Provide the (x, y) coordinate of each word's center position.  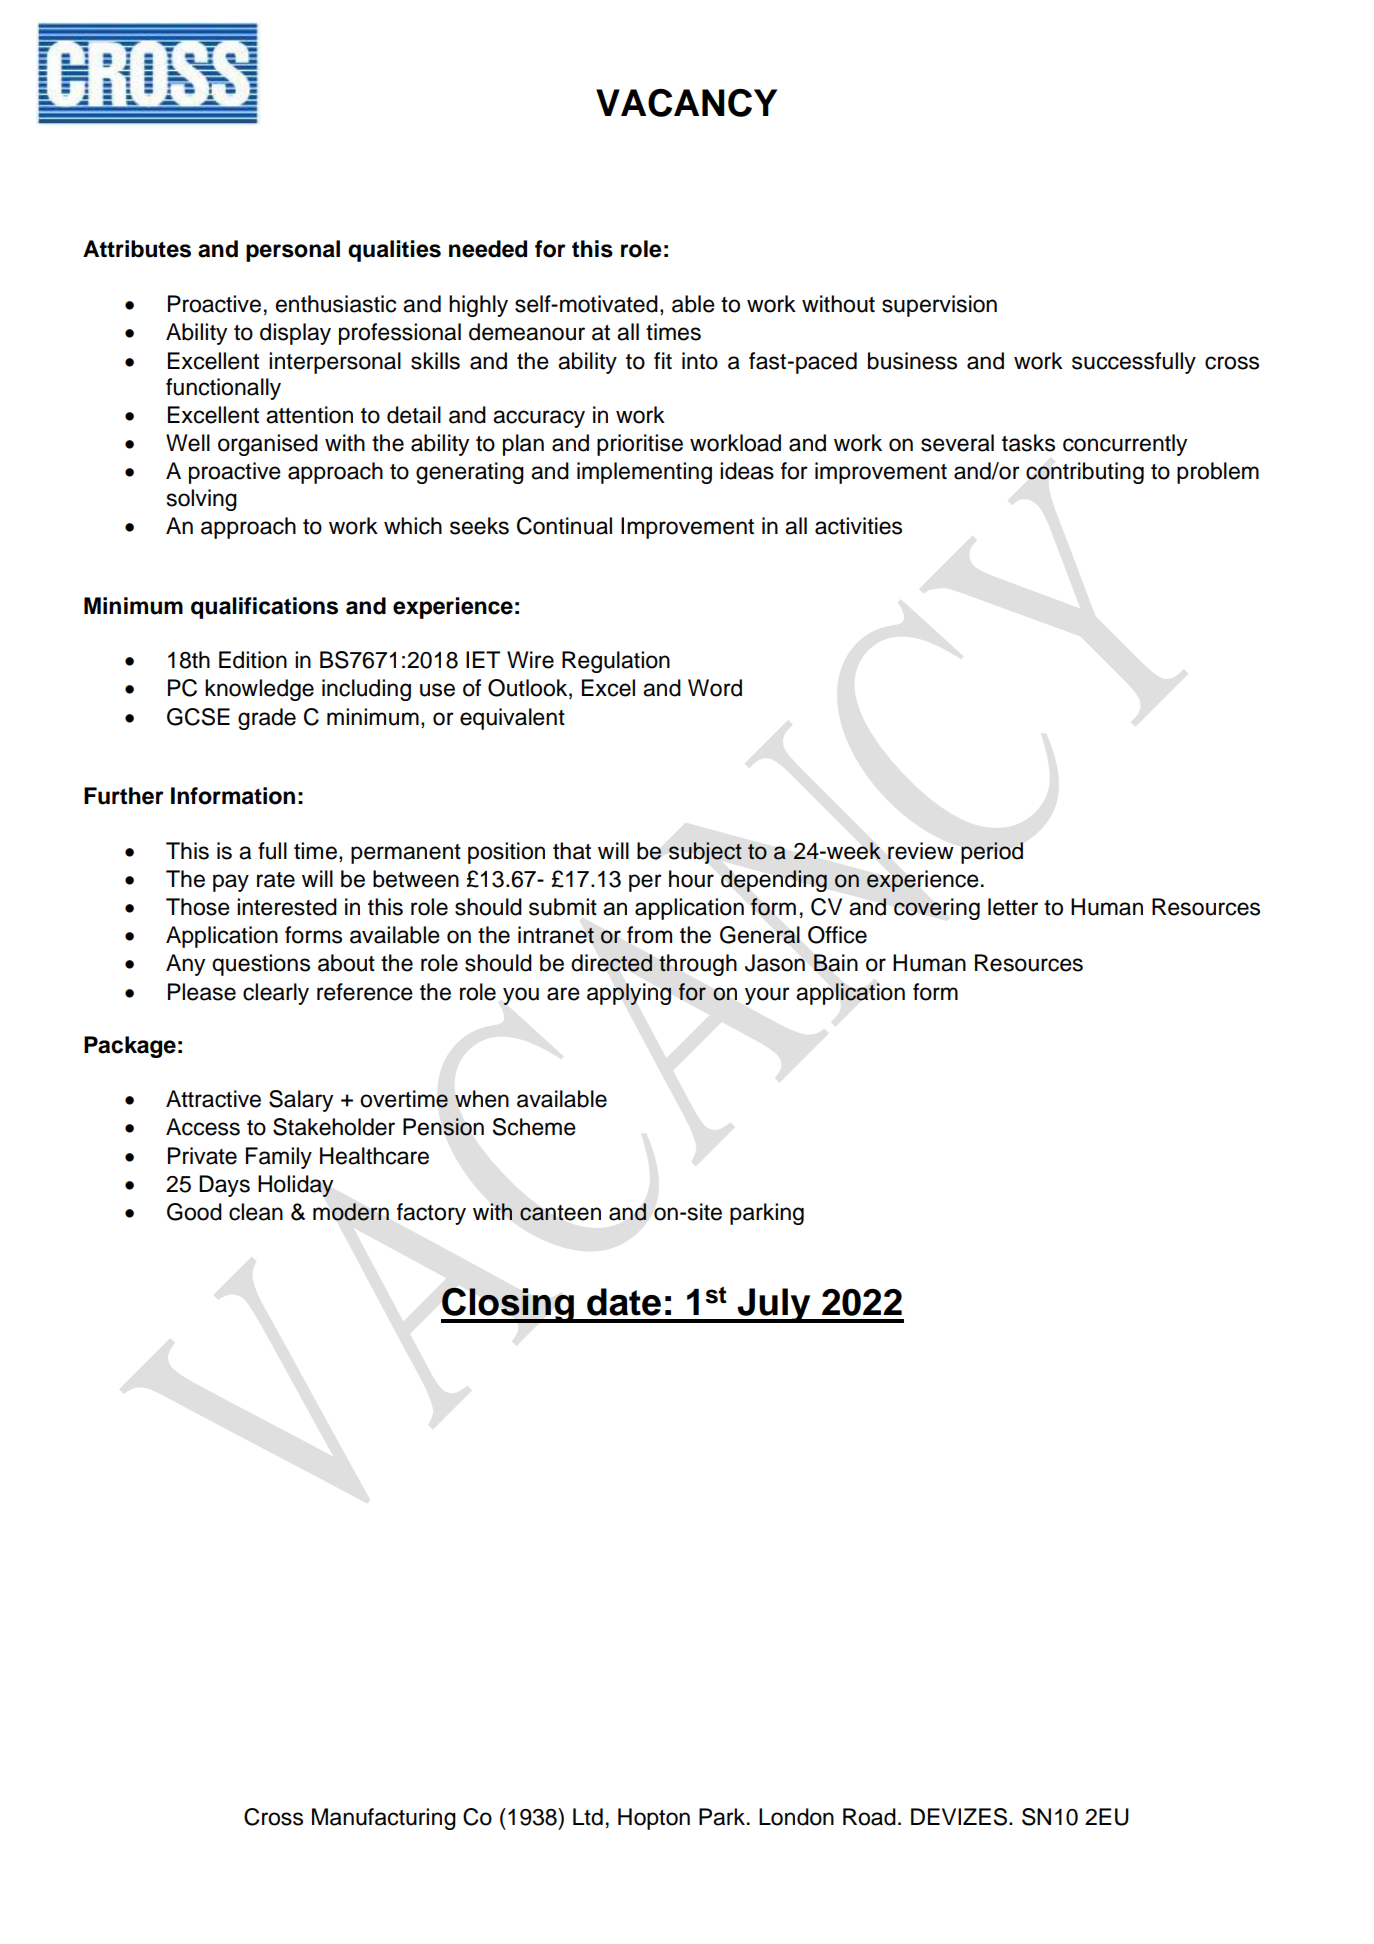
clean (256, 1212)
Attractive (213, 1099)
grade (267, 719)
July (774, 1305)
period (992, 853)
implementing (644, 473)
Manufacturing (384, 1819)
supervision (939, 306)
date (624, 1302)
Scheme (534, 1127)
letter (1013, 907)
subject (705, 853)
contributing (1085, 473)
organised (268, 445)
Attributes (137, 249)
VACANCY (686, 103)
